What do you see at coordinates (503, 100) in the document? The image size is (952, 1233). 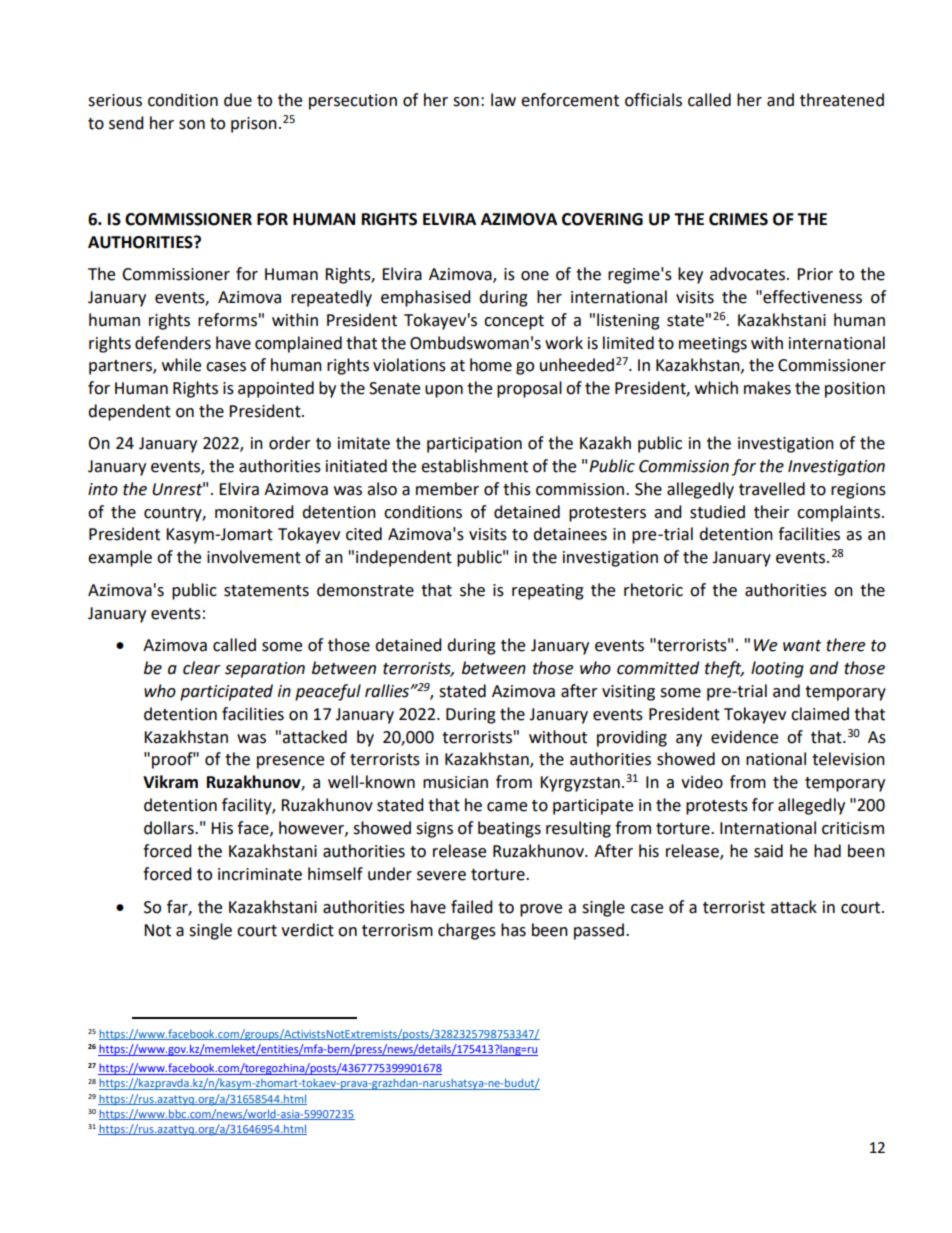 I see `law` at bounding box center [503, 100].
